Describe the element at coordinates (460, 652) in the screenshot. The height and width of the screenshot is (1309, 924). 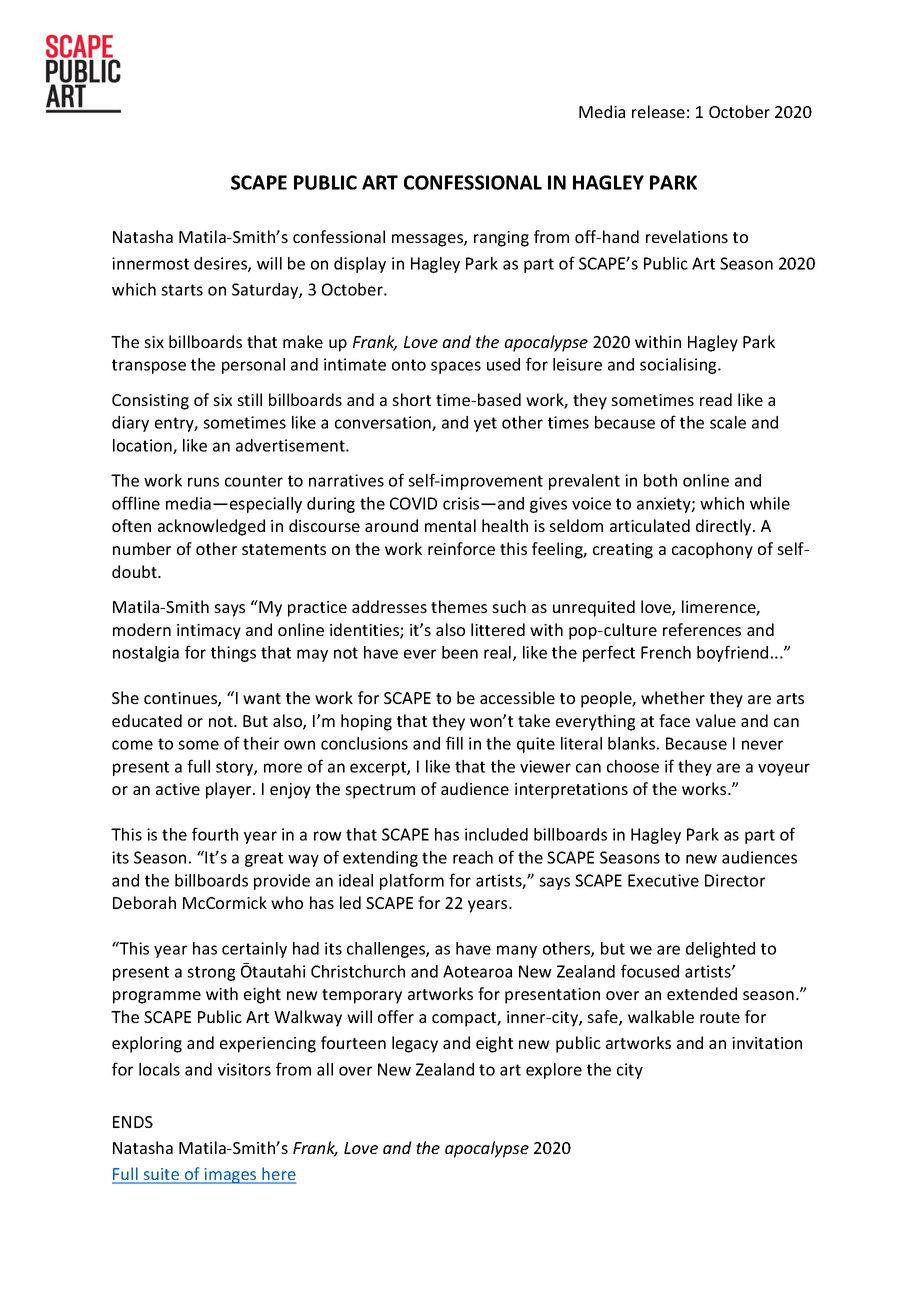
I see `been` at that location.
